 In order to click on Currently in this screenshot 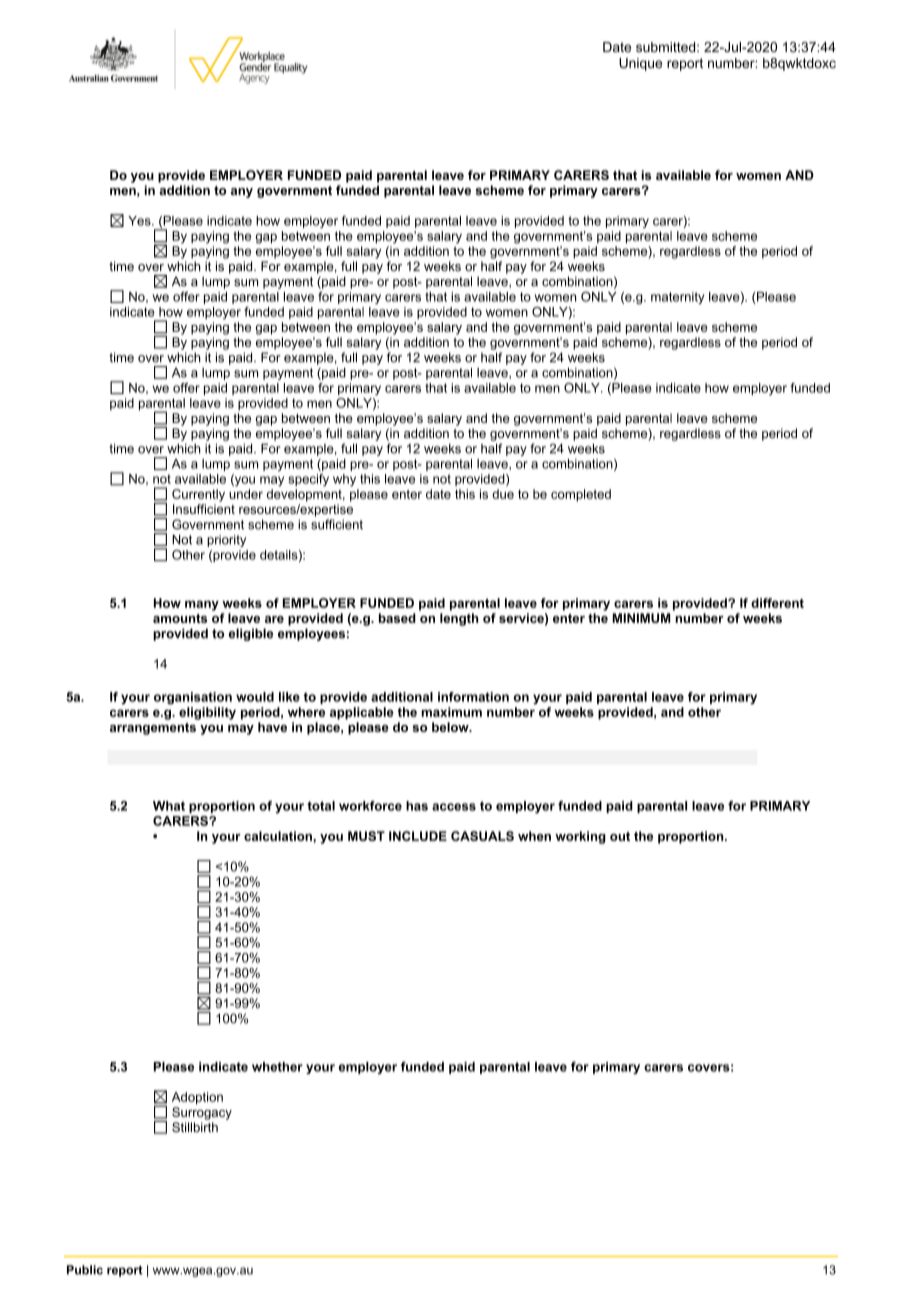, I will do `click(198, 495)`.
